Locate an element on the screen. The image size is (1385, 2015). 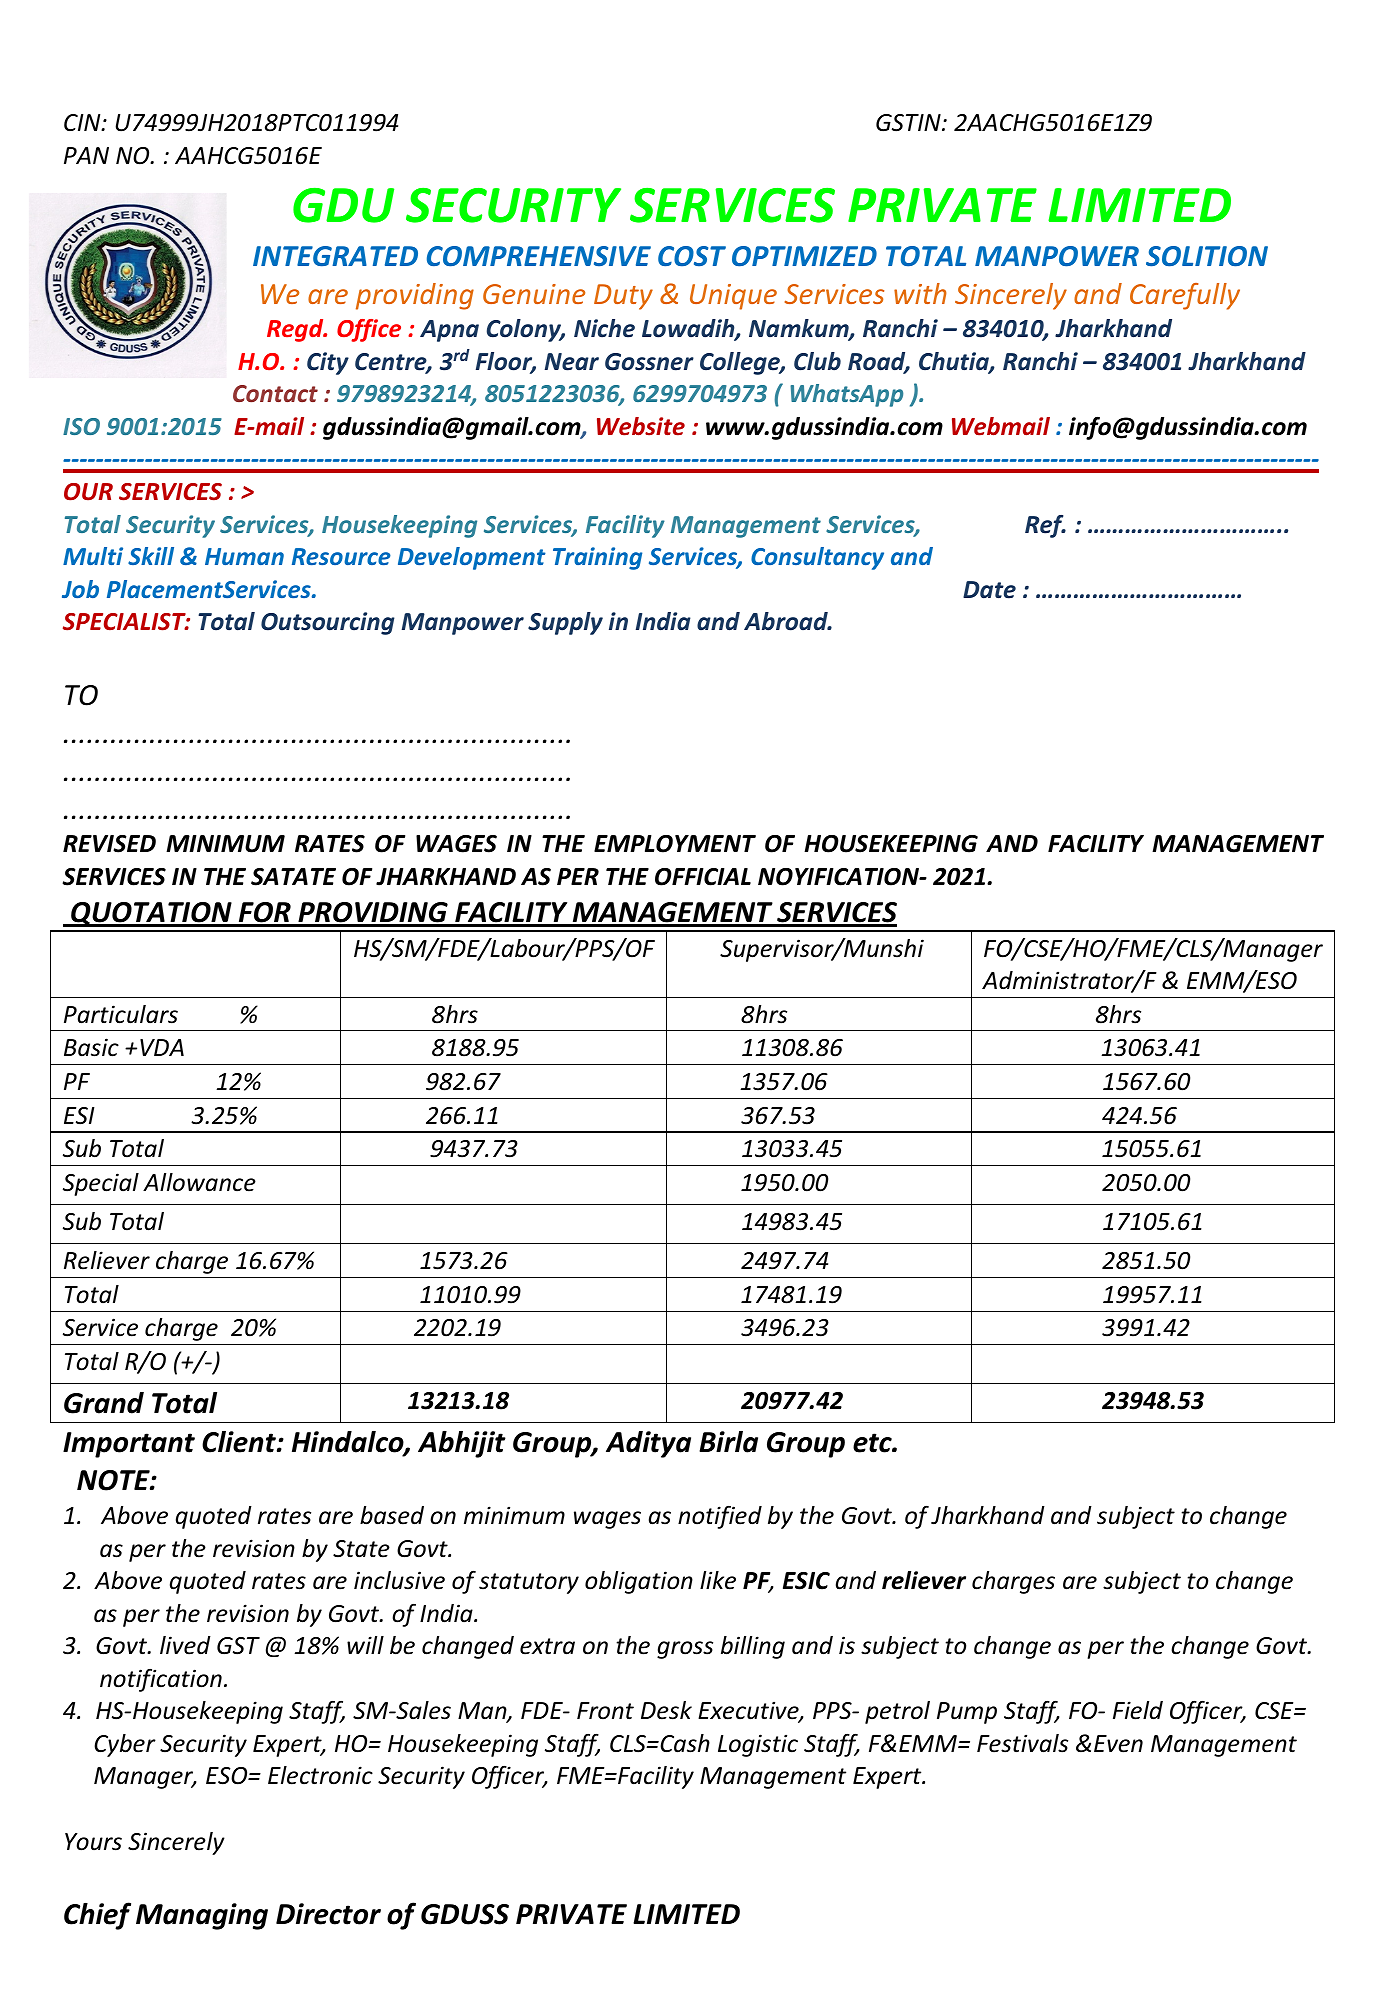
REVISED is located at coordinates (109, 844).
